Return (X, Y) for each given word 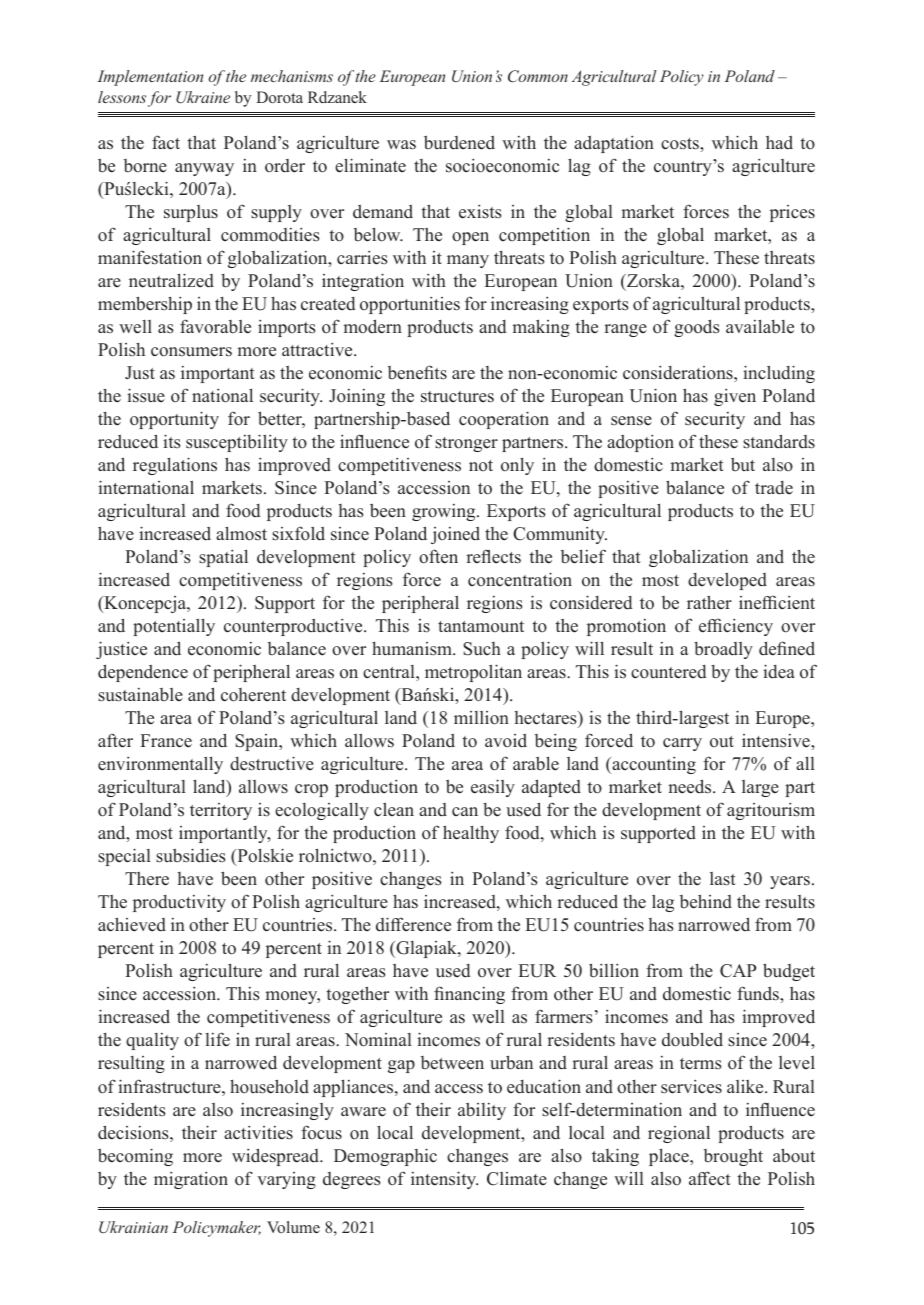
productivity (179, 903)
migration (191, 1180)
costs (681, 144)
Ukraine (203, 97)
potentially (174, 627)
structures (457, 397)
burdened (459, 143)
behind (706, 901)
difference (413, 924)
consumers (191, 352)
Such (482, 649)
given (735, 397)
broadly (723, 650)
